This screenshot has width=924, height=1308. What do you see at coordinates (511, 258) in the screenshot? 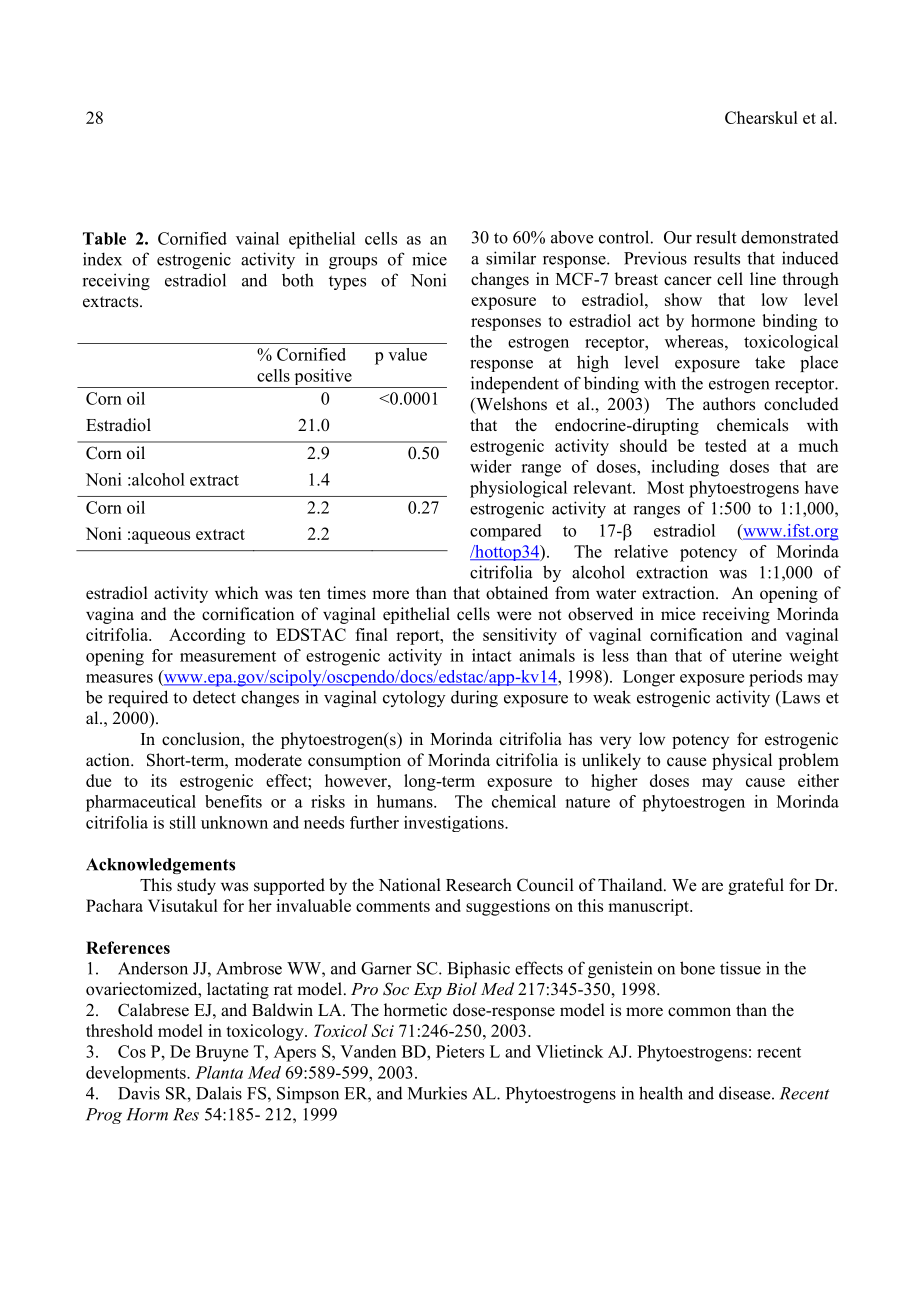
I see `similar` at bounding box center [511, 258].
